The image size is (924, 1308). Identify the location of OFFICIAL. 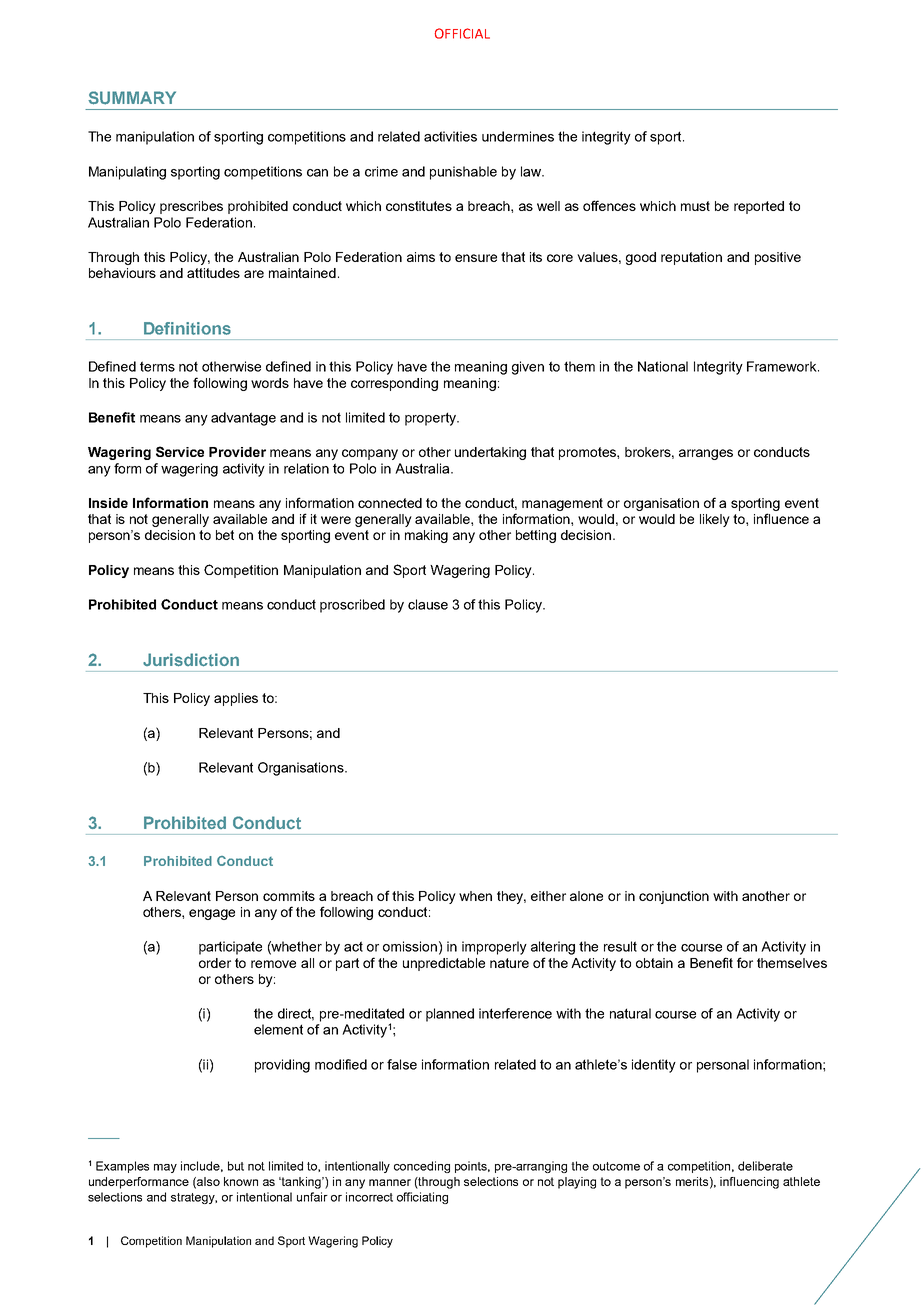
(462, 33).
